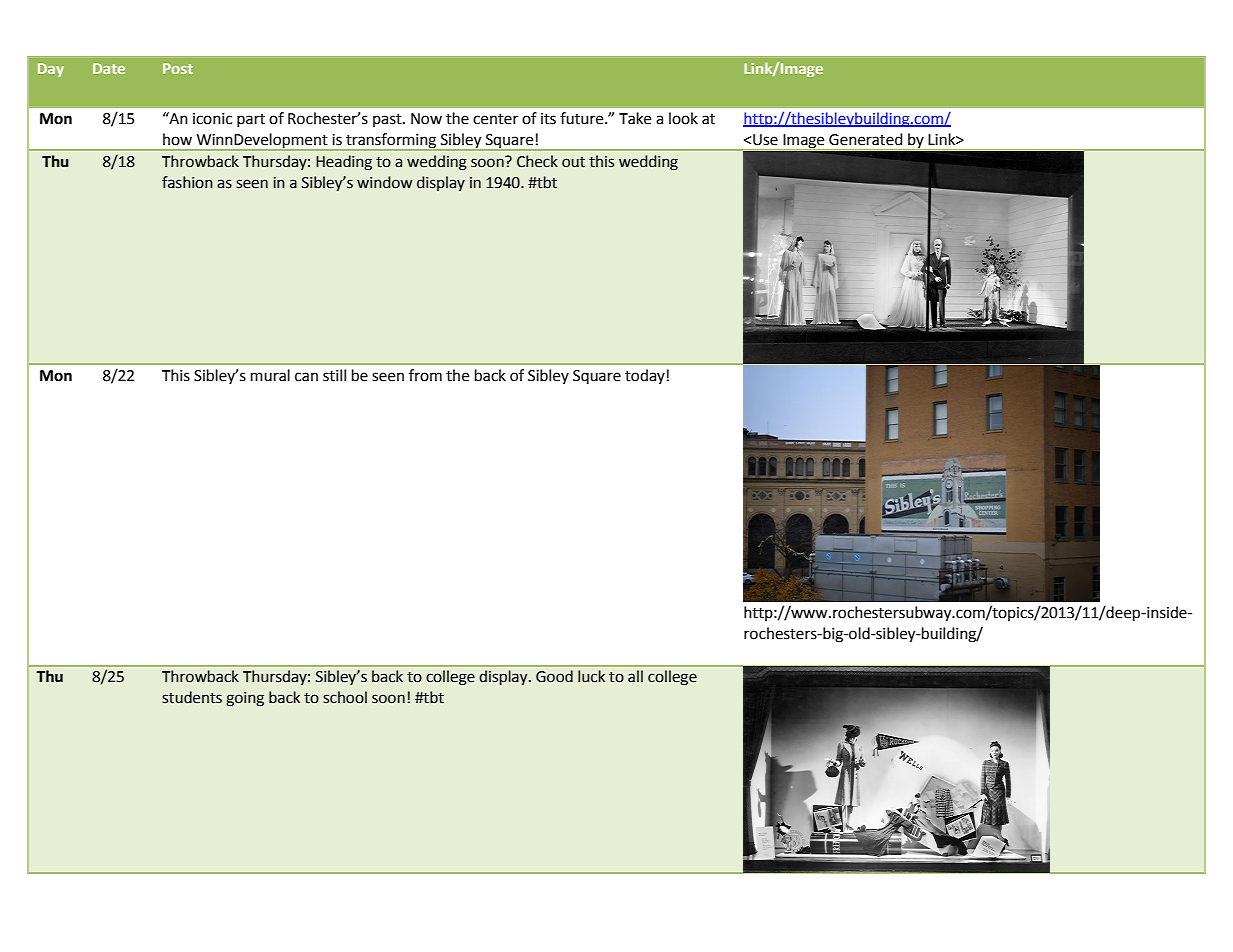 The width and height of the document is (1233, 952). I want to click on students, so click(192, 697).
